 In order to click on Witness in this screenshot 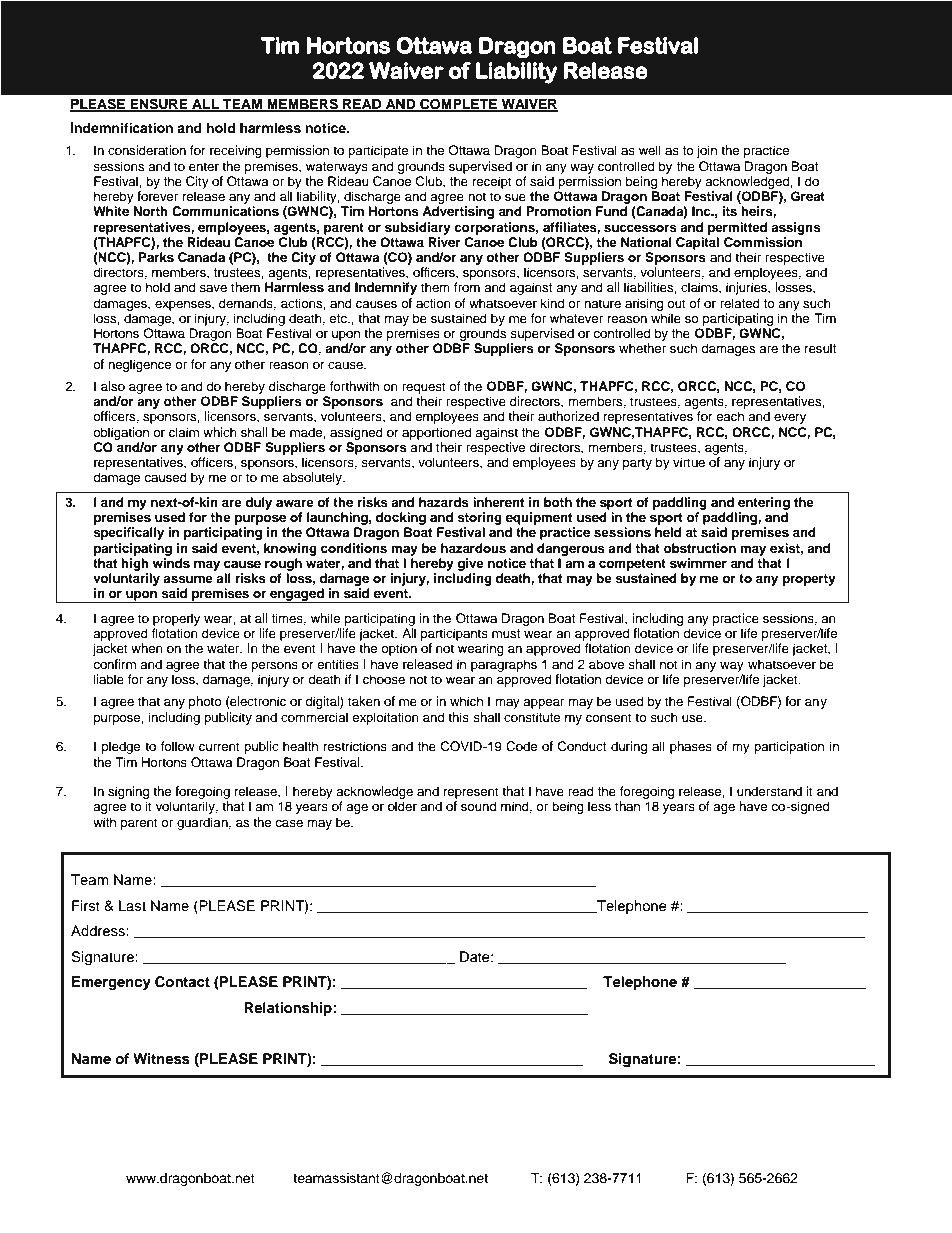, I will do `click(161, 1059)`.
